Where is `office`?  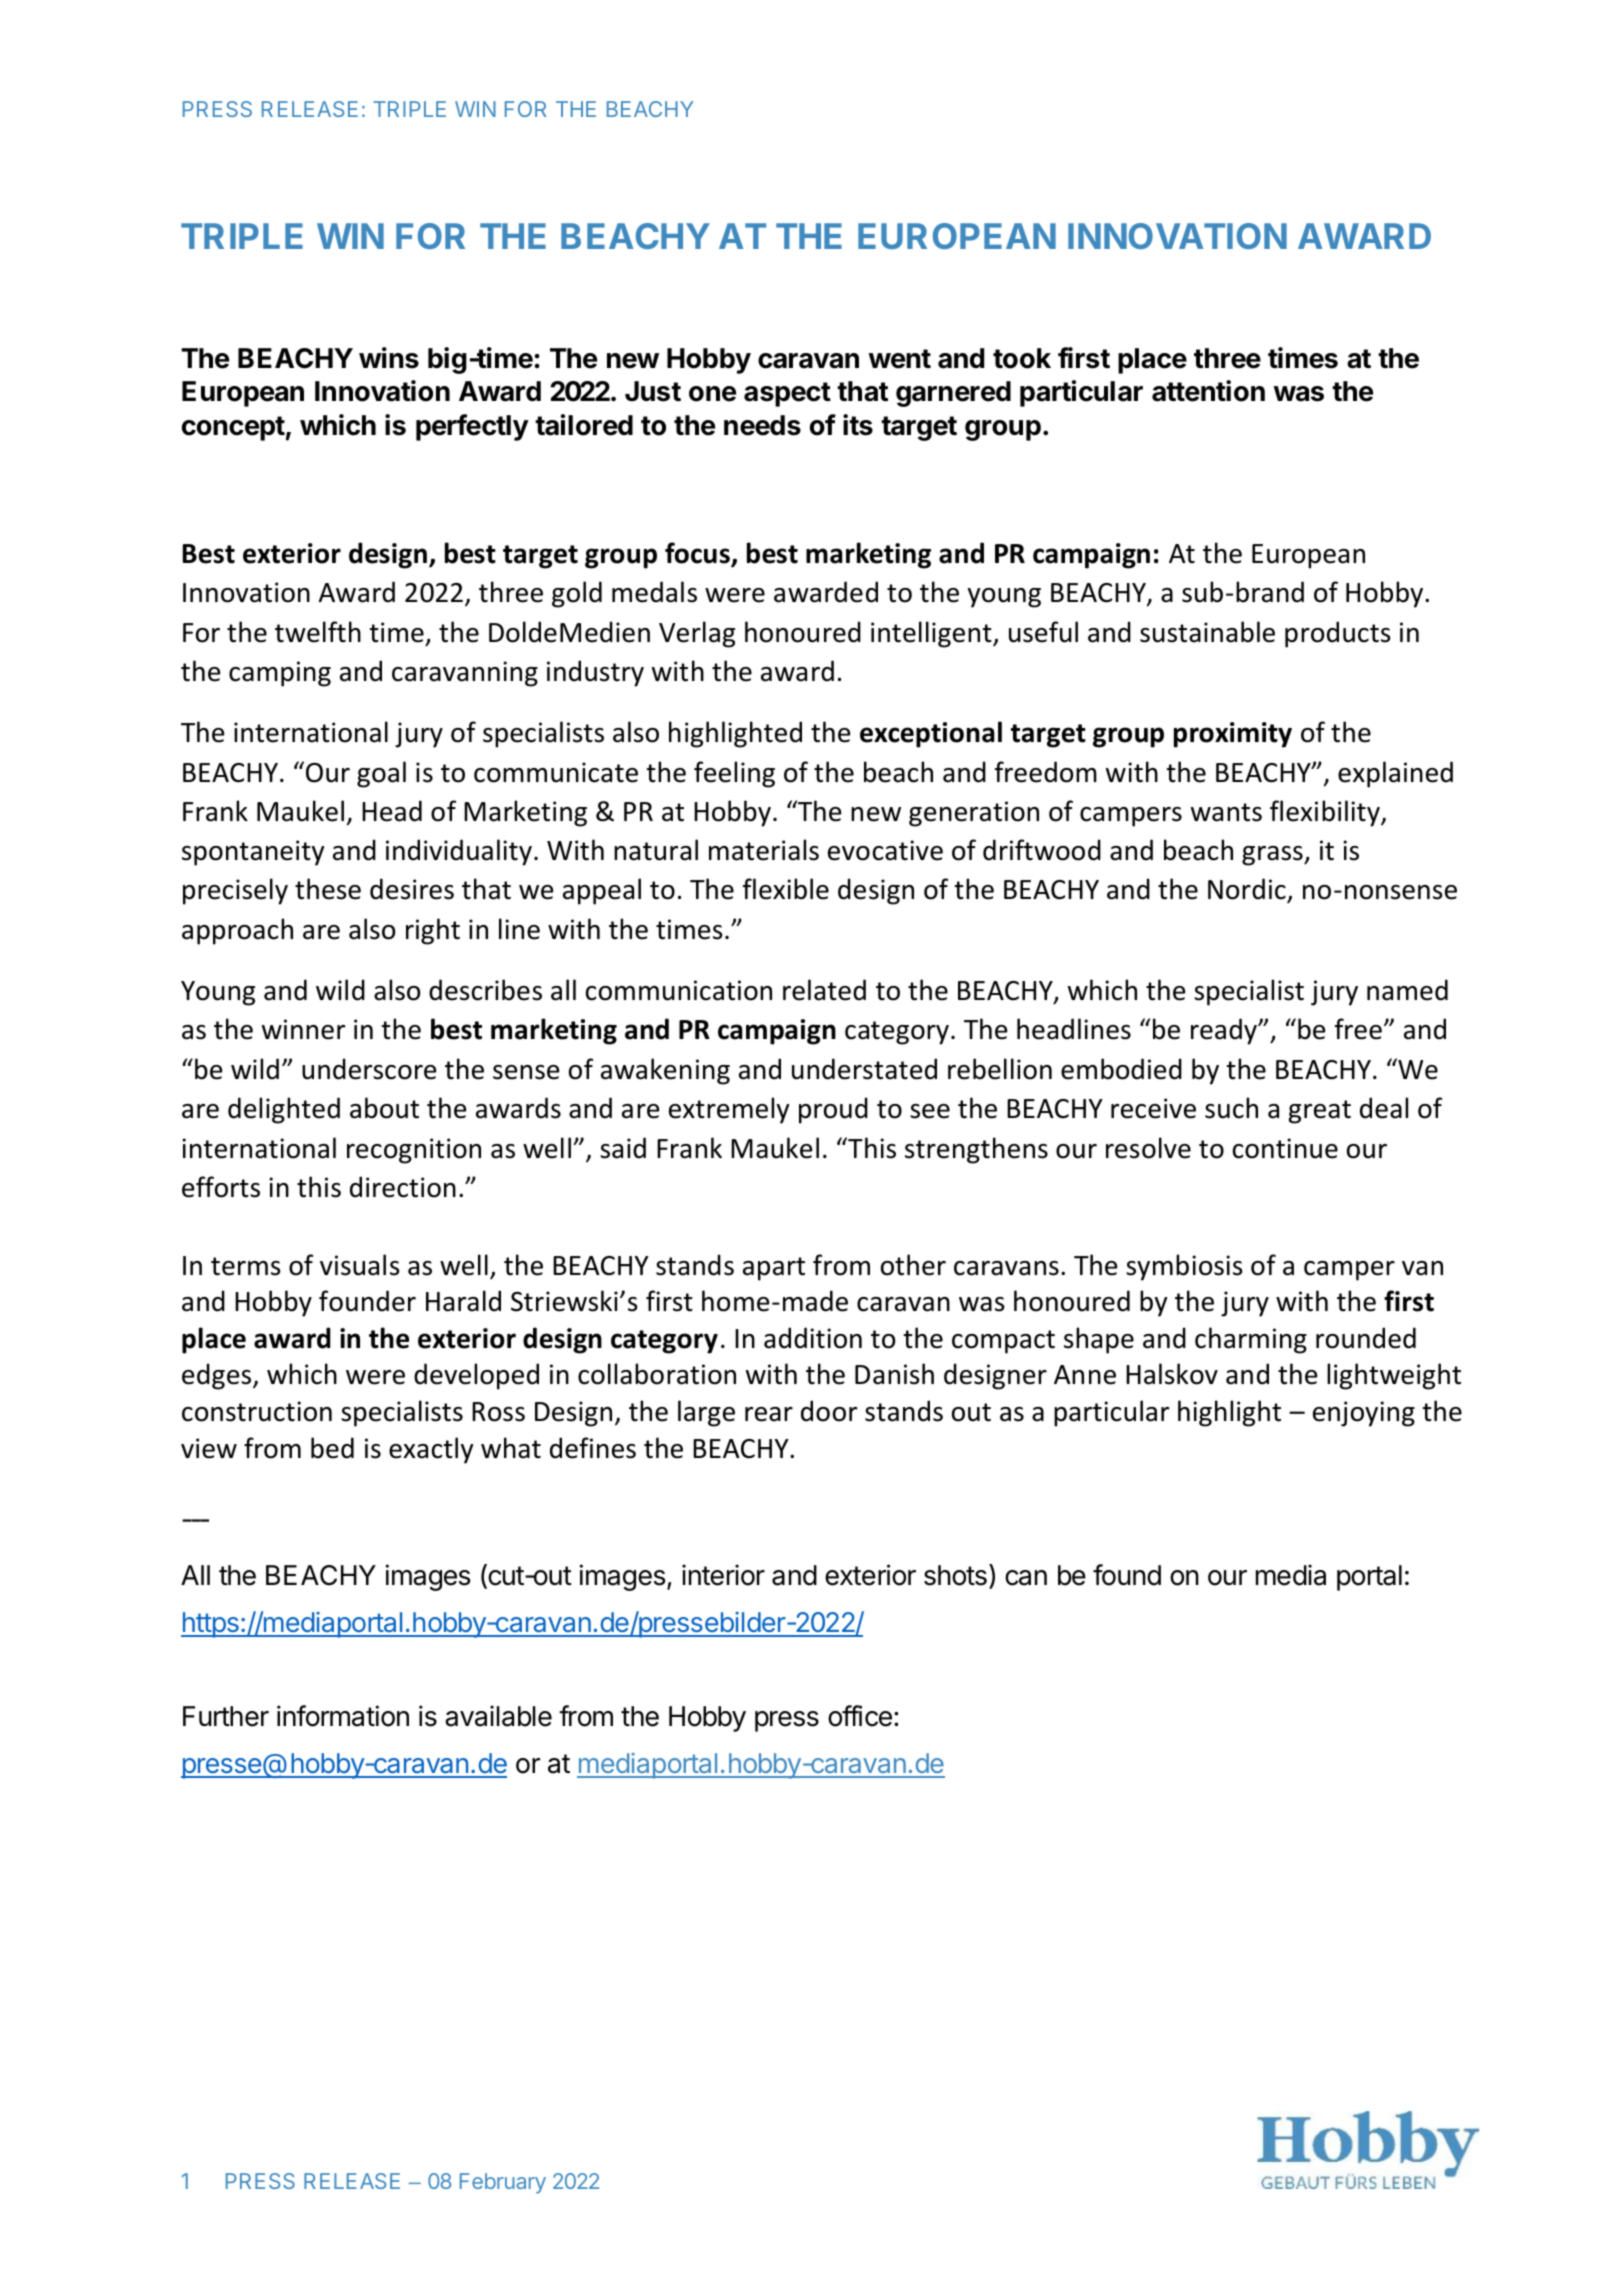
office is located at coordinates (860, 1716).
